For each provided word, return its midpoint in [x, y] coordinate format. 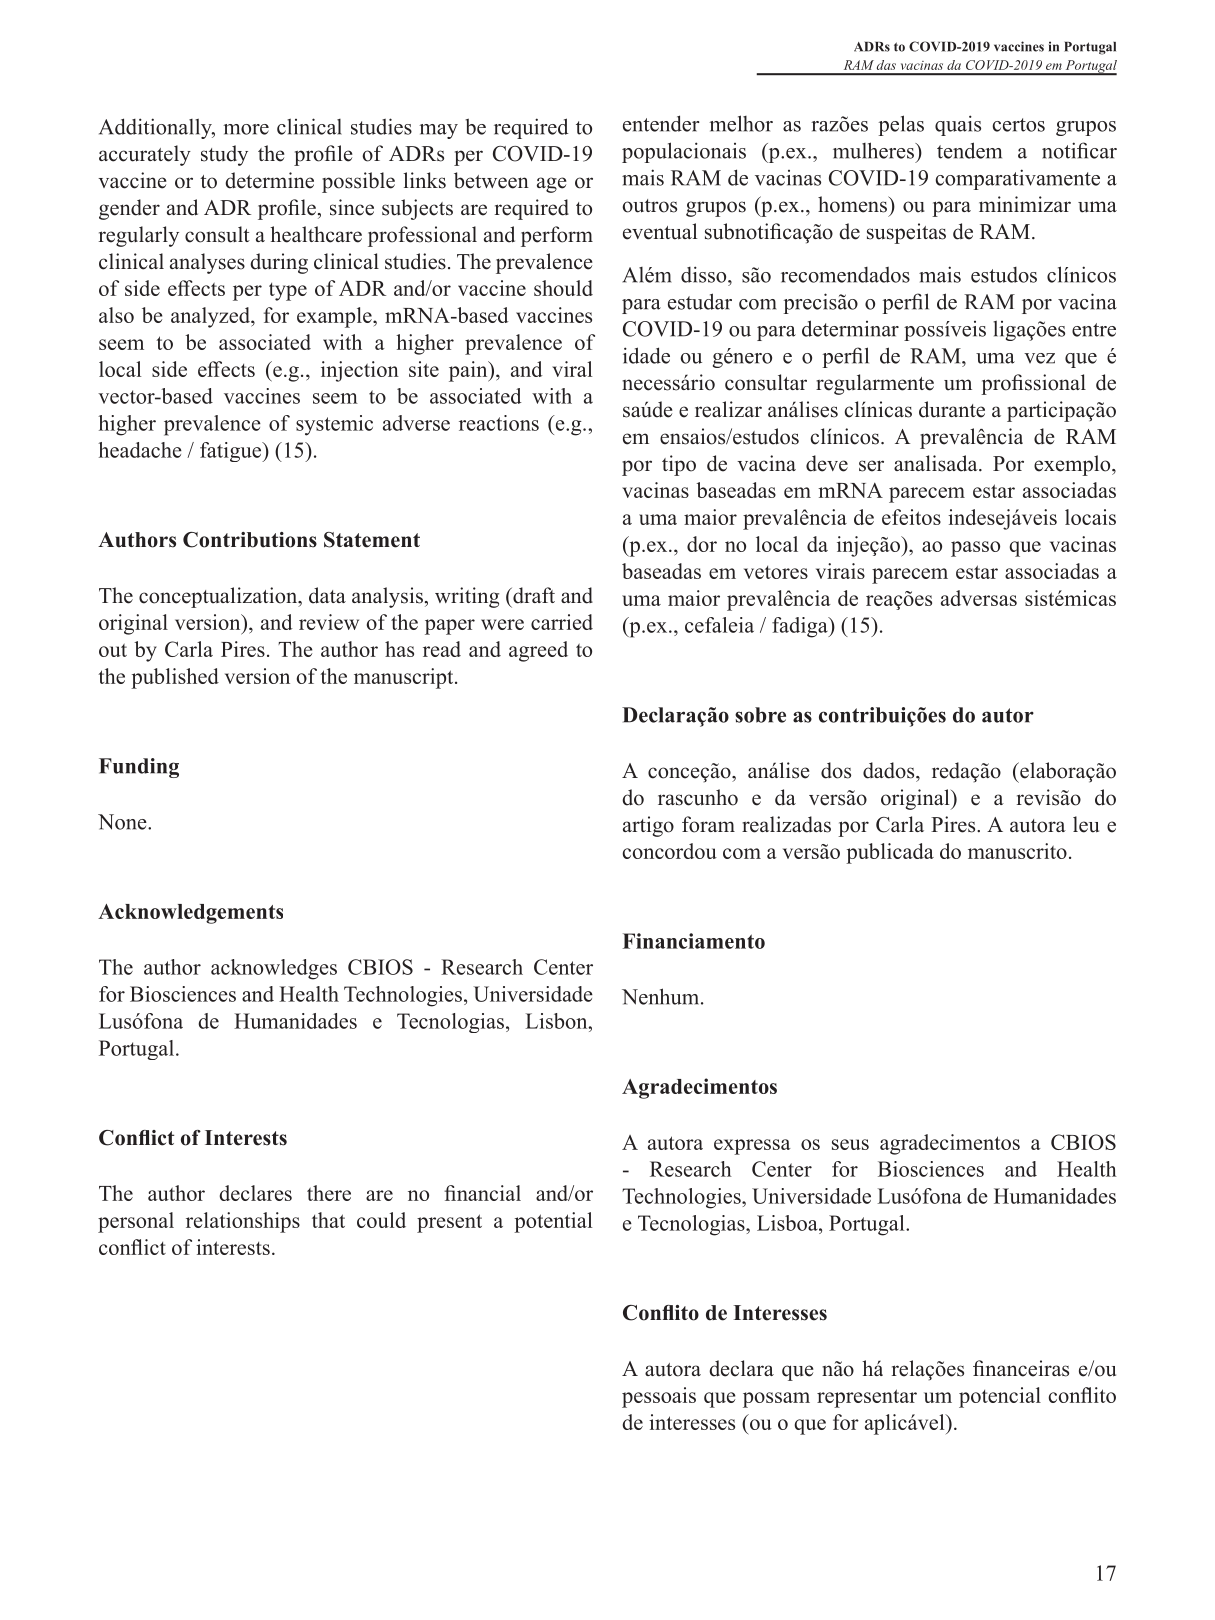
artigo [648, 826]
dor [702, 544]
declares [255, 1193]
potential [553, 1222]
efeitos [911, 517]
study [224, 155]
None [123, 822]
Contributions [250, 540]
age [552, 185]
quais [958, 125]
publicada [890, 853]
